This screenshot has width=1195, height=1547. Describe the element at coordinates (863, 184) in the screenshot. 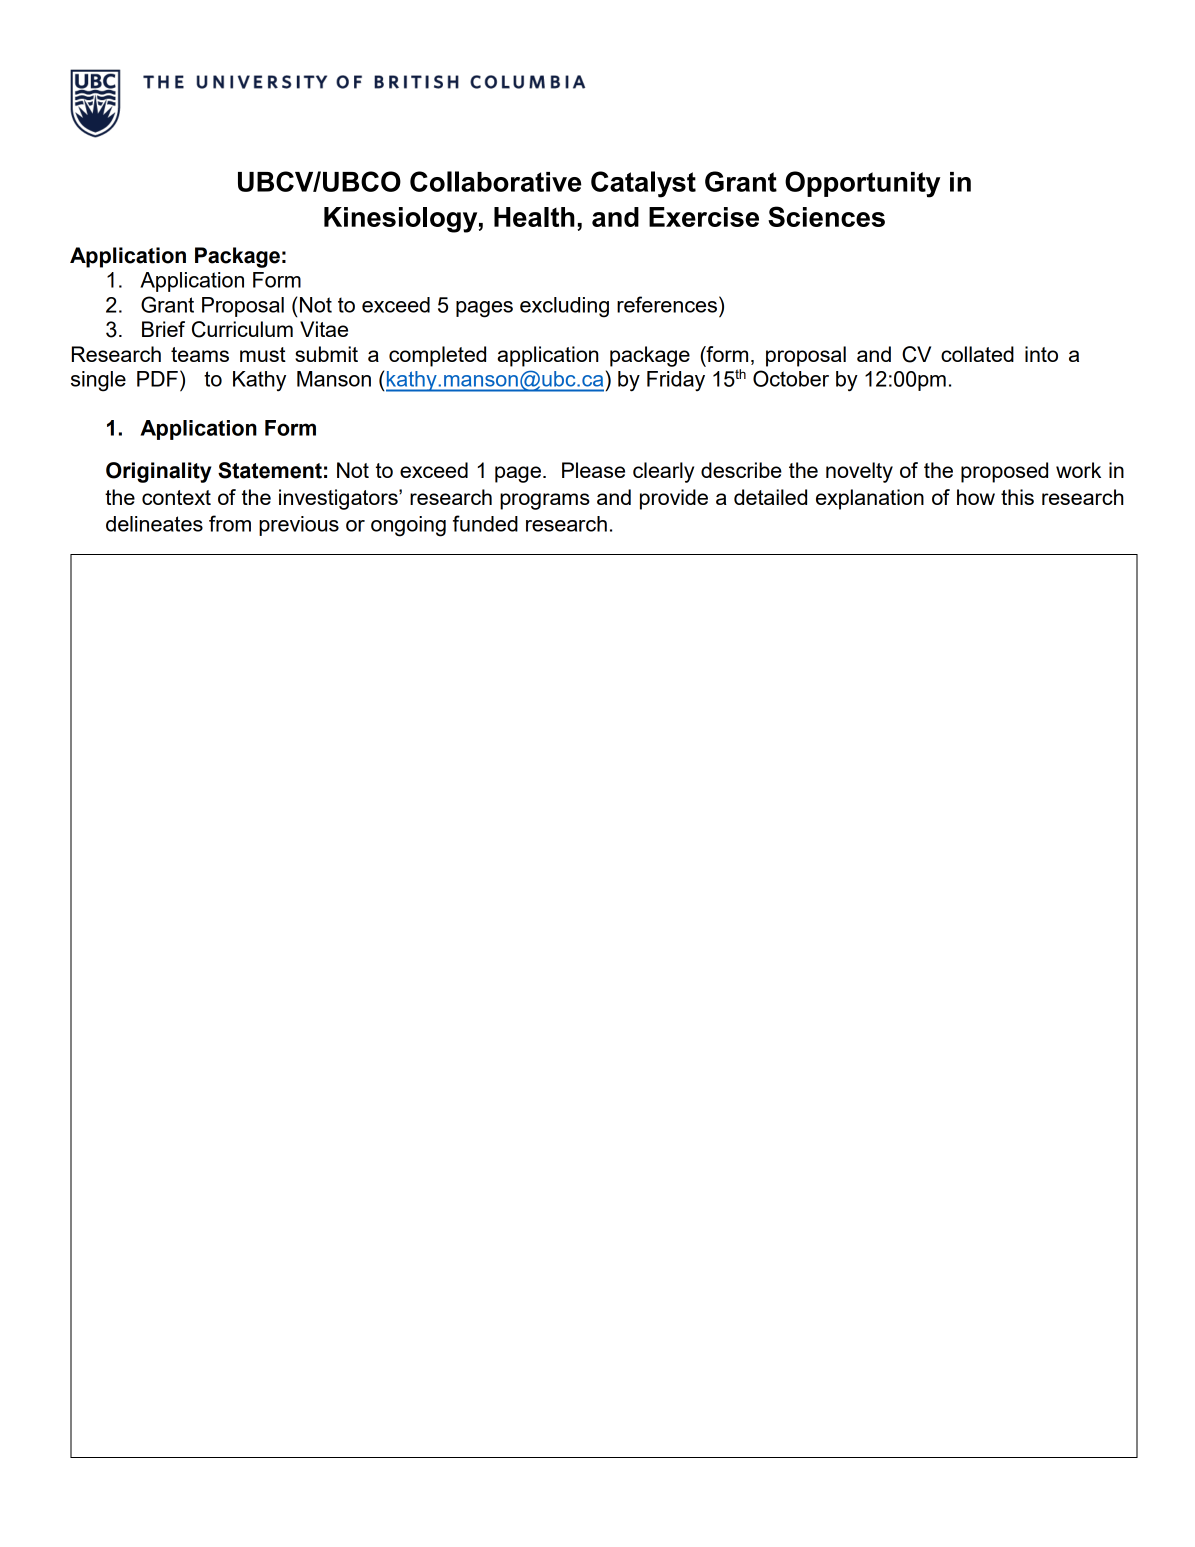

I see `Opportunity` at that location.
